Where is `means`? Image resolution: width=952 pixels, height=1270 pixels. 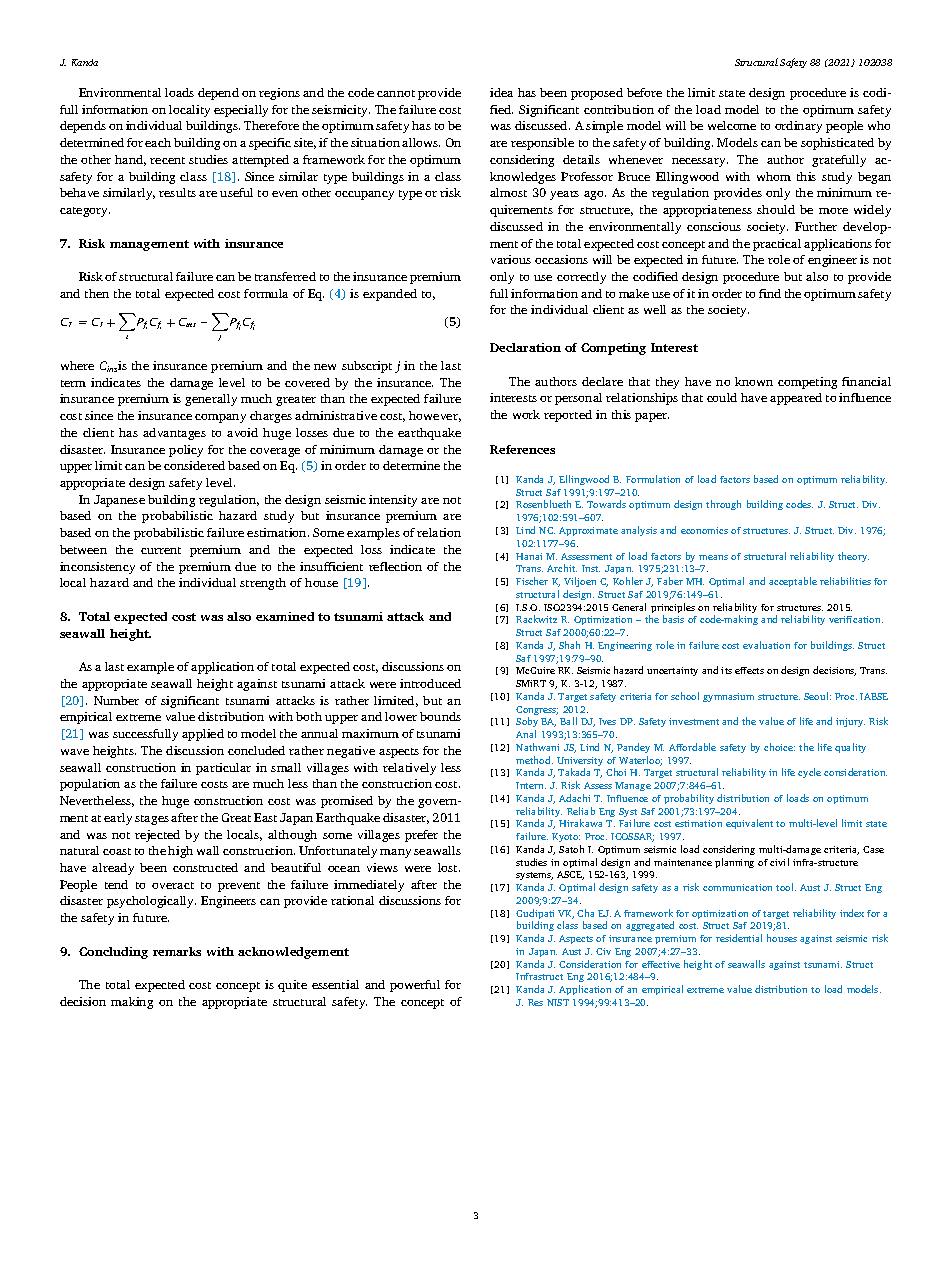
means is located at coordinates (713, 557).
